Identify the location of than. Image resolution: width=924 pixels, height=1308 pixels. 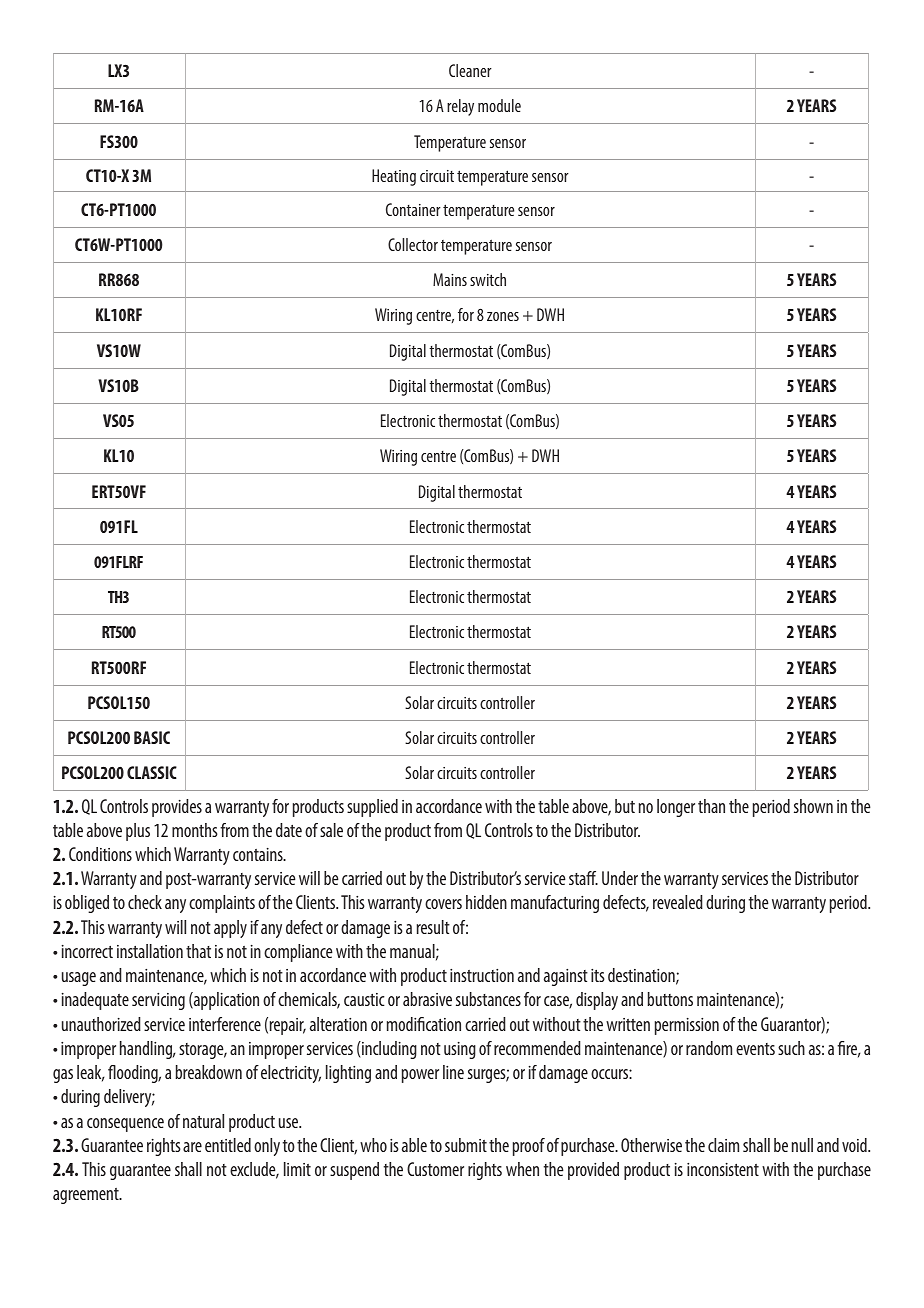
(711, 806).
